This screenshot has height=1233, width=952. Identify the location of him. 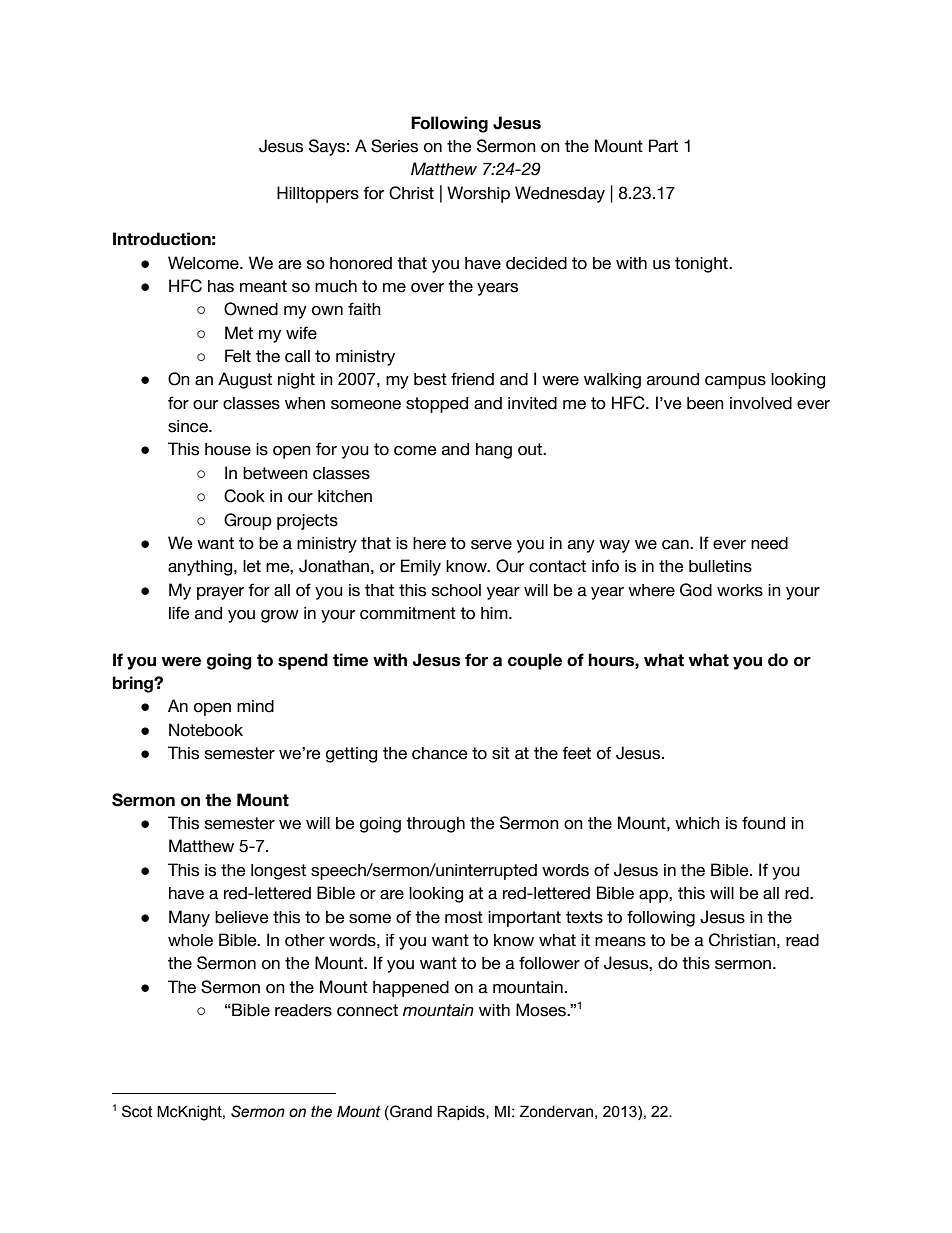
(495, 613).
